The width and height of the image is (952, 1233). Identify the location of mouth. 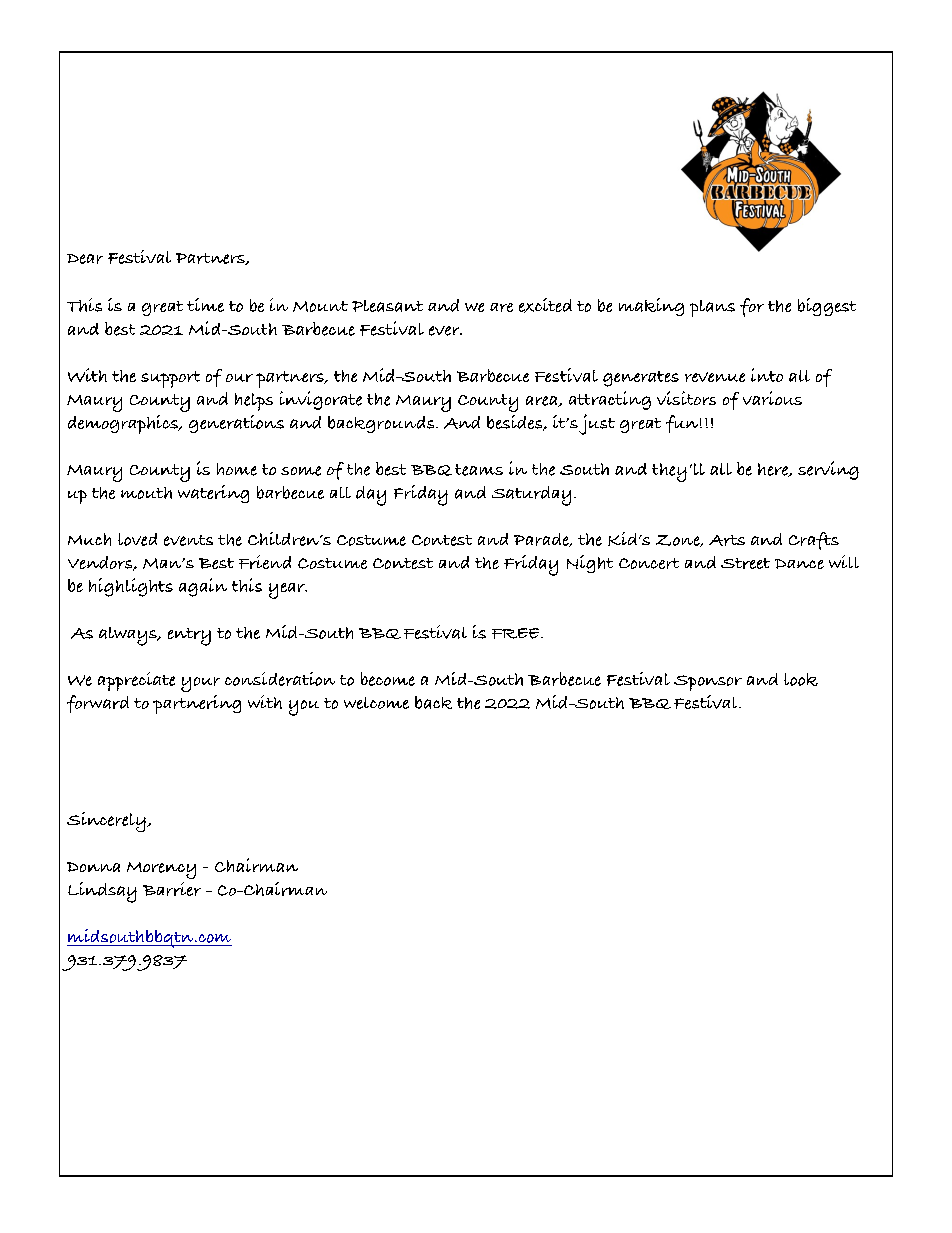
(146, 493).
